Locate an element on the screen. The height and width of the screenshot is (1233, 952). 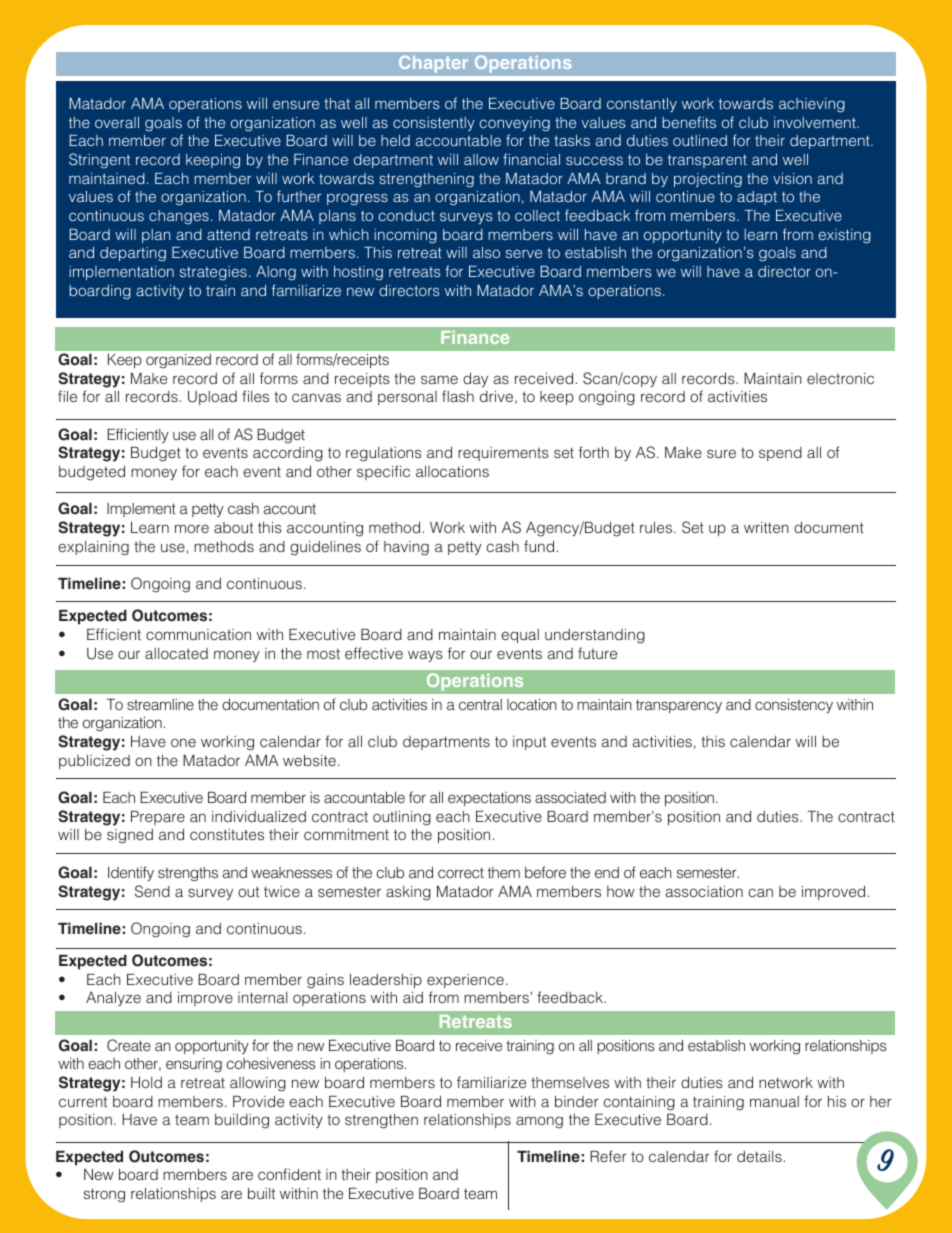
consistency is located at coordinates (794, 706).
